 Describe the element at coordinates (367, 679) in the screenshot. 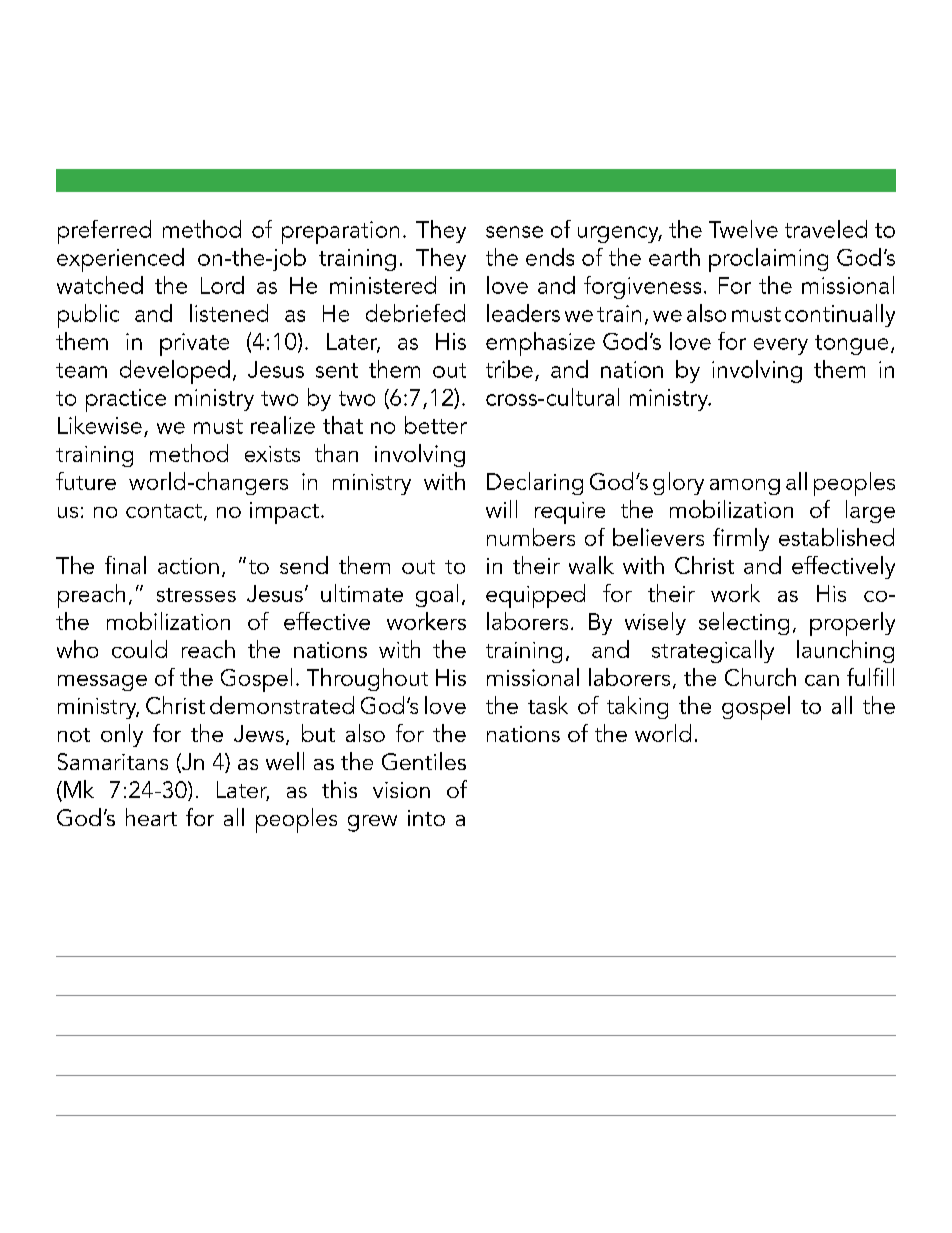

I see `Throughout` at that location.
